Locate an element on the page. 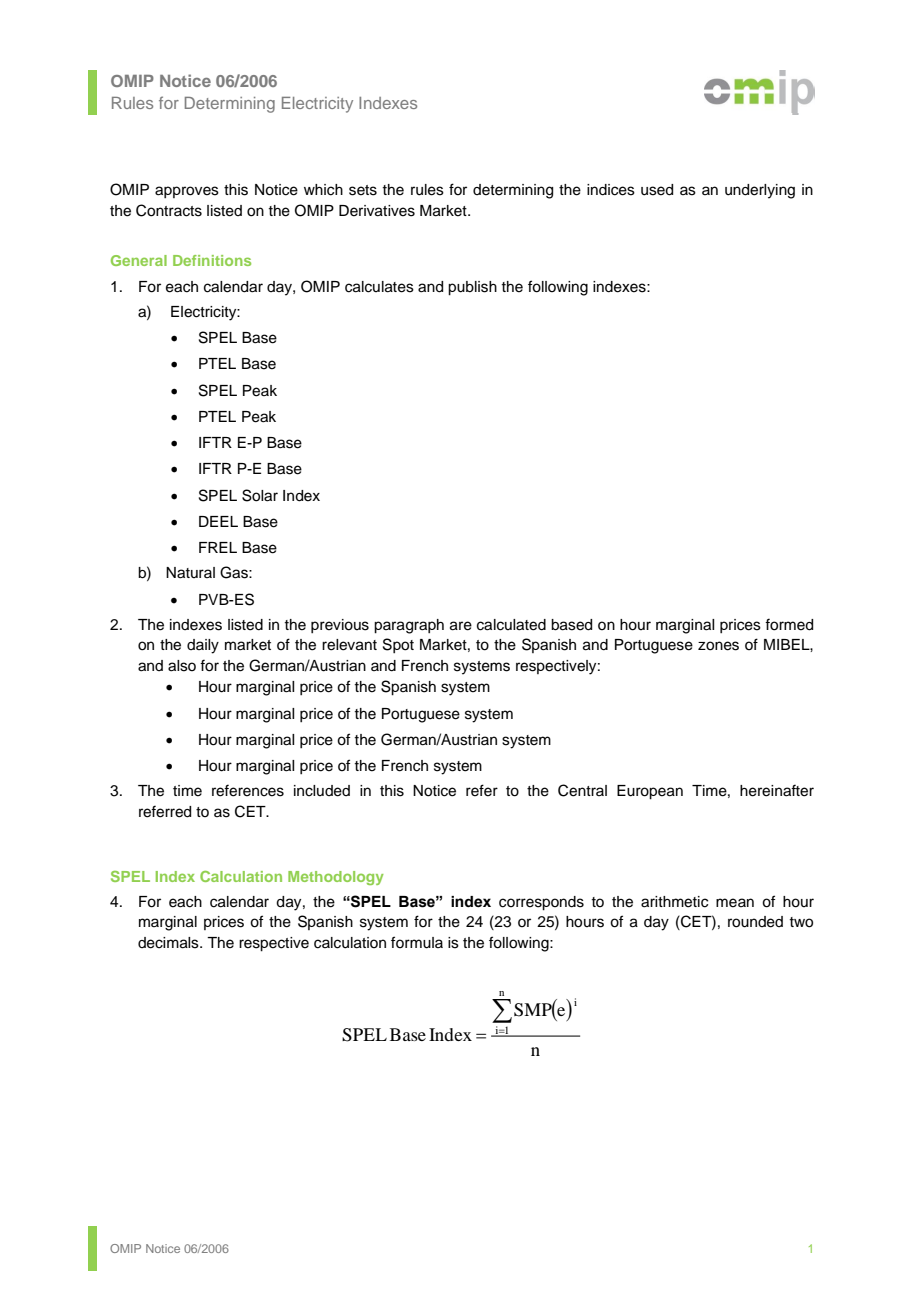 The width and height of the page is (924, 1308). approves is located at coordinates (187, 192).
